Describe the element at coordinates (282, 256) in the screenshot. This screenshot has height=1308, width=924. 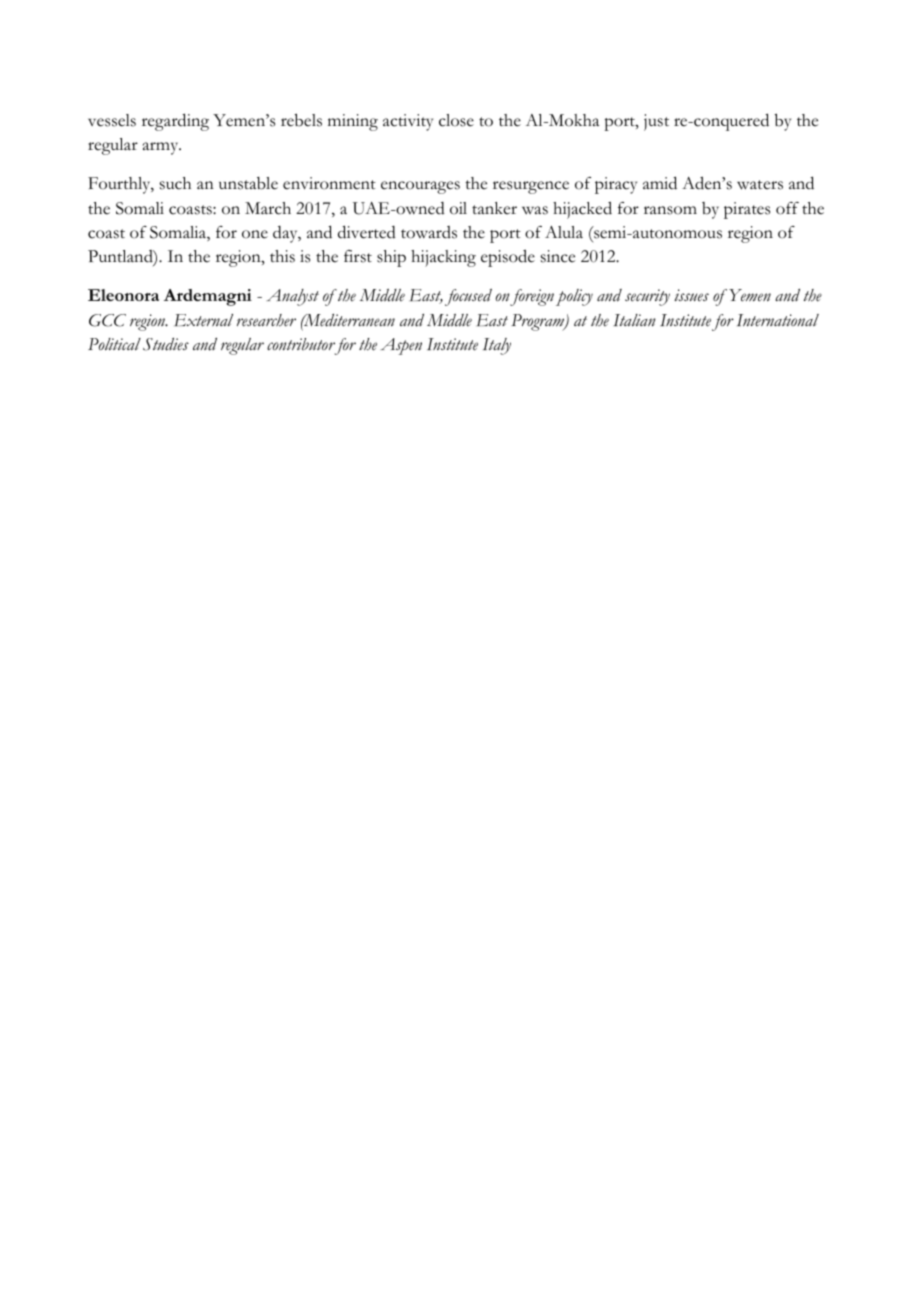
I see `this` at that location.
